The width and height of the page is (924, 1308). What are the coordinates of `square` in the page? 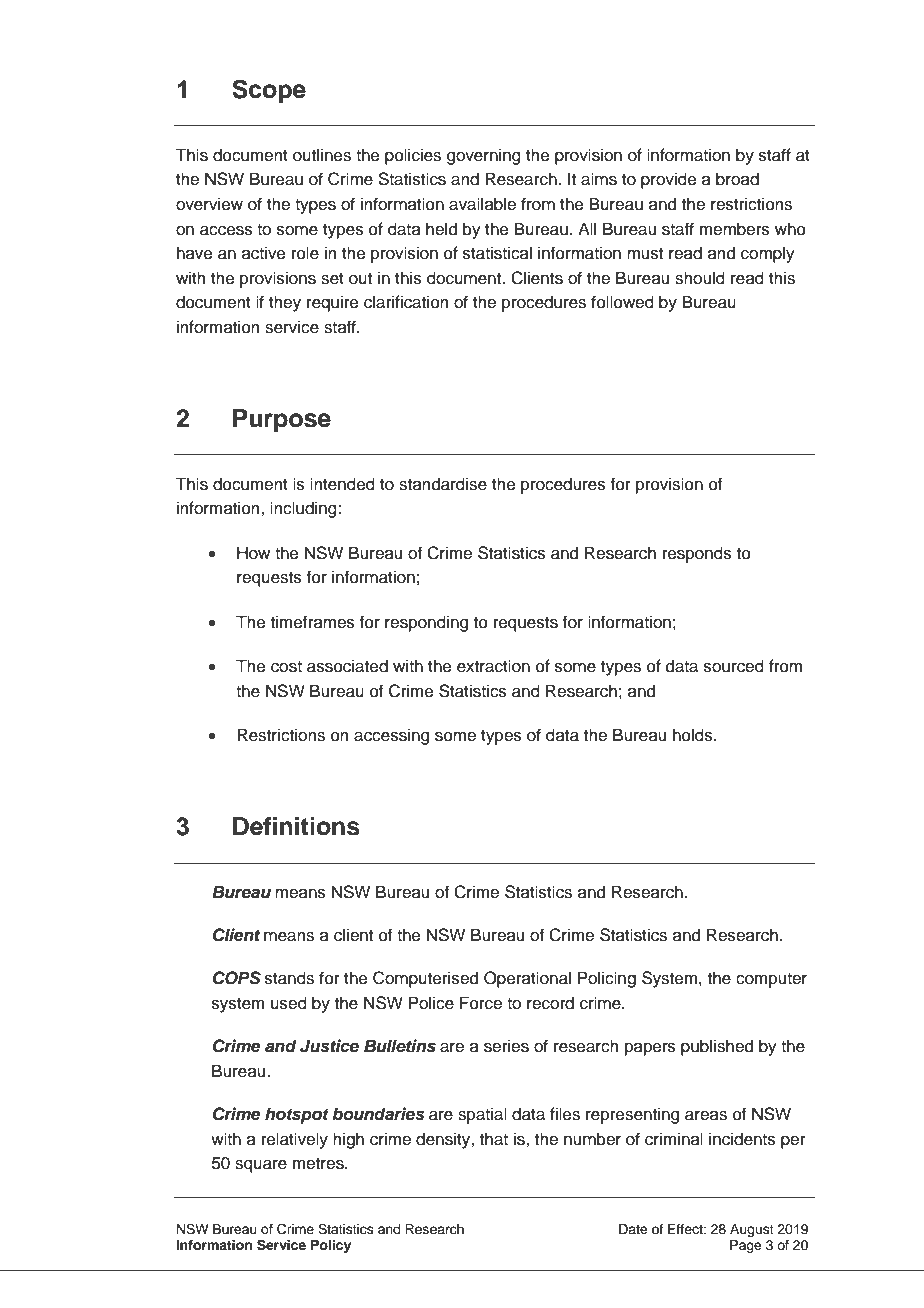 It's located at (261, 1166).
